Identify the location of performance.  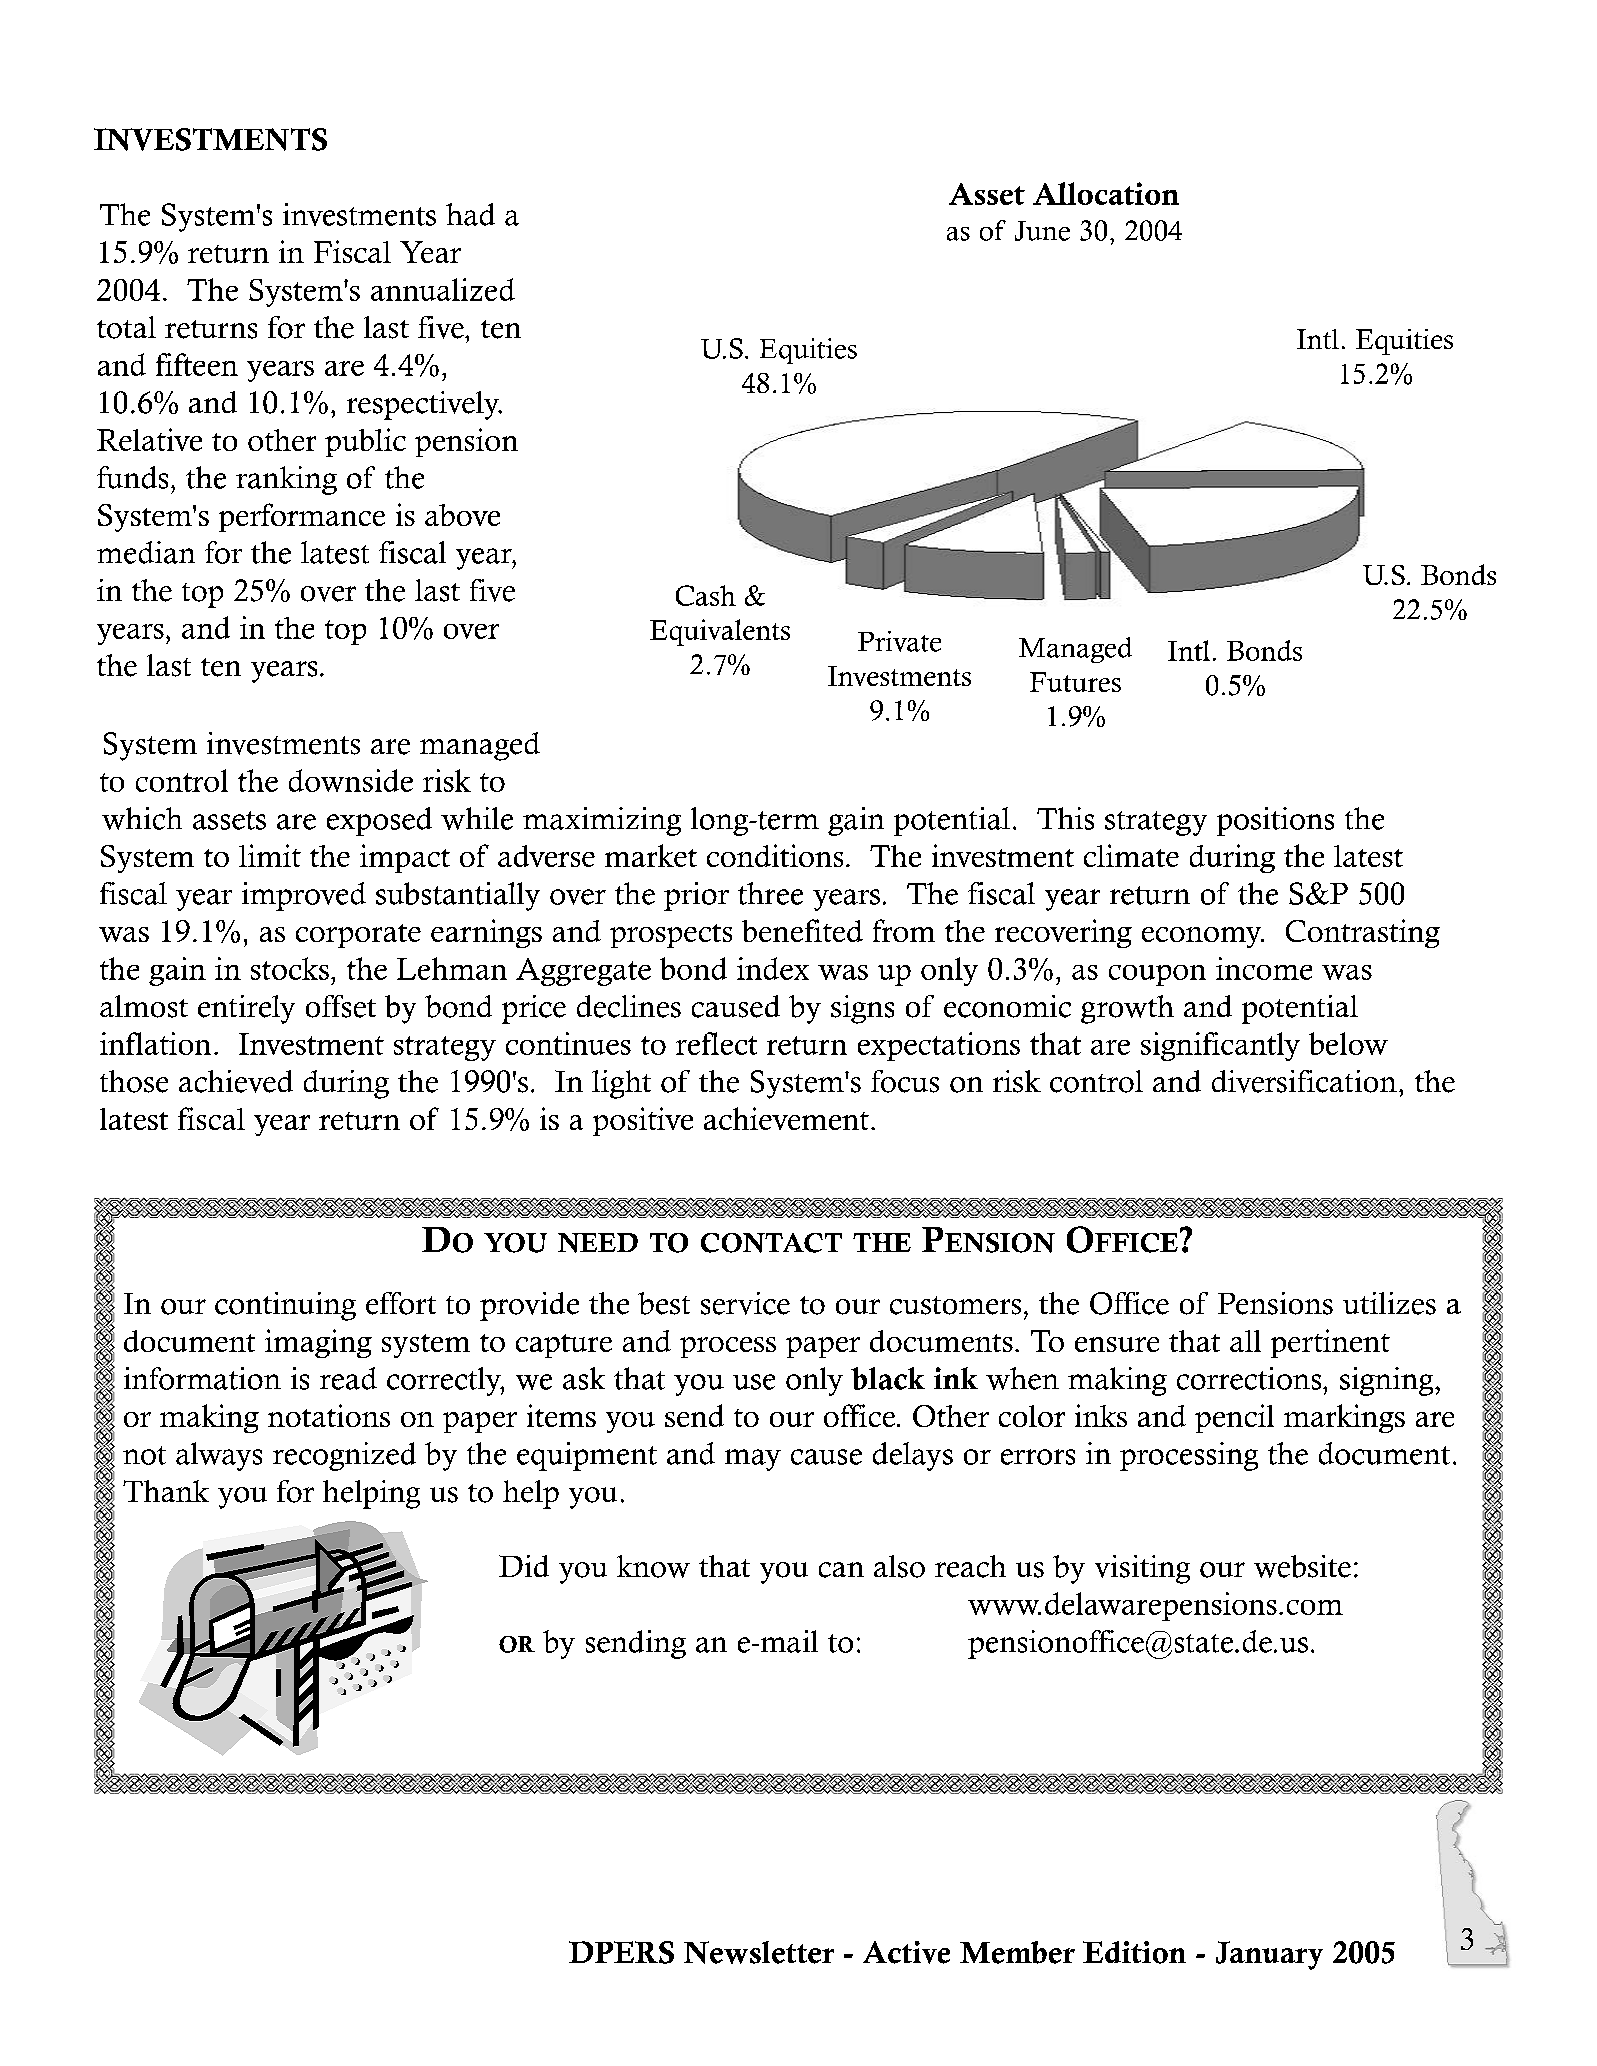
(302, 517).
